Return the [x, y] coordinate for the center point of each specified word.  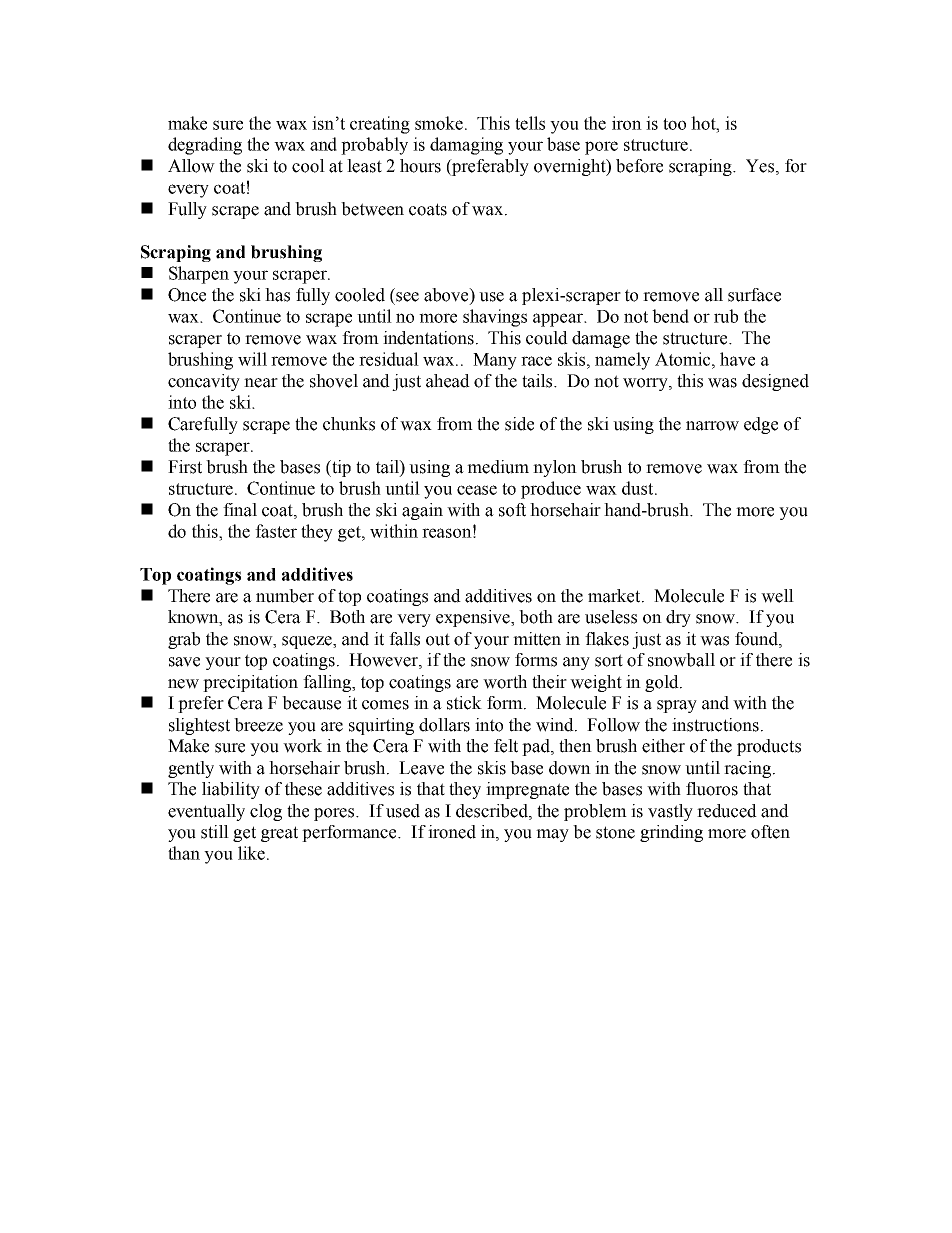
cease [477, 490]
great [279, 834]
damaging [466, 146]
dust [639, 488]
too [674, 124]
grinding [671, 833]
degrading [205, 146]
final [240, 510]
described [493, 811]
